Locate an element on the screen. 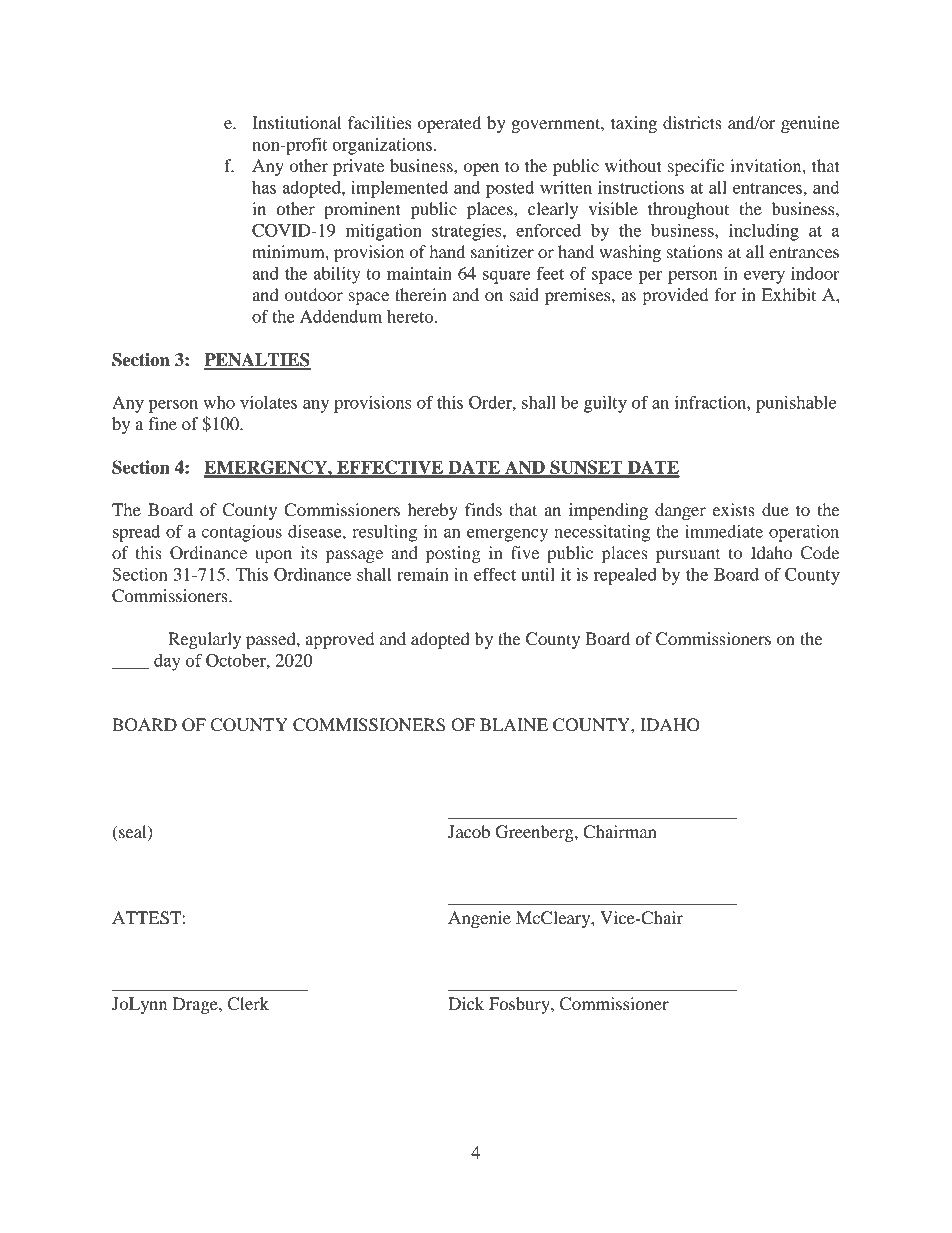 The height and width of the screenshot is (1233, 952). day is located at coordinates (167, 662).
